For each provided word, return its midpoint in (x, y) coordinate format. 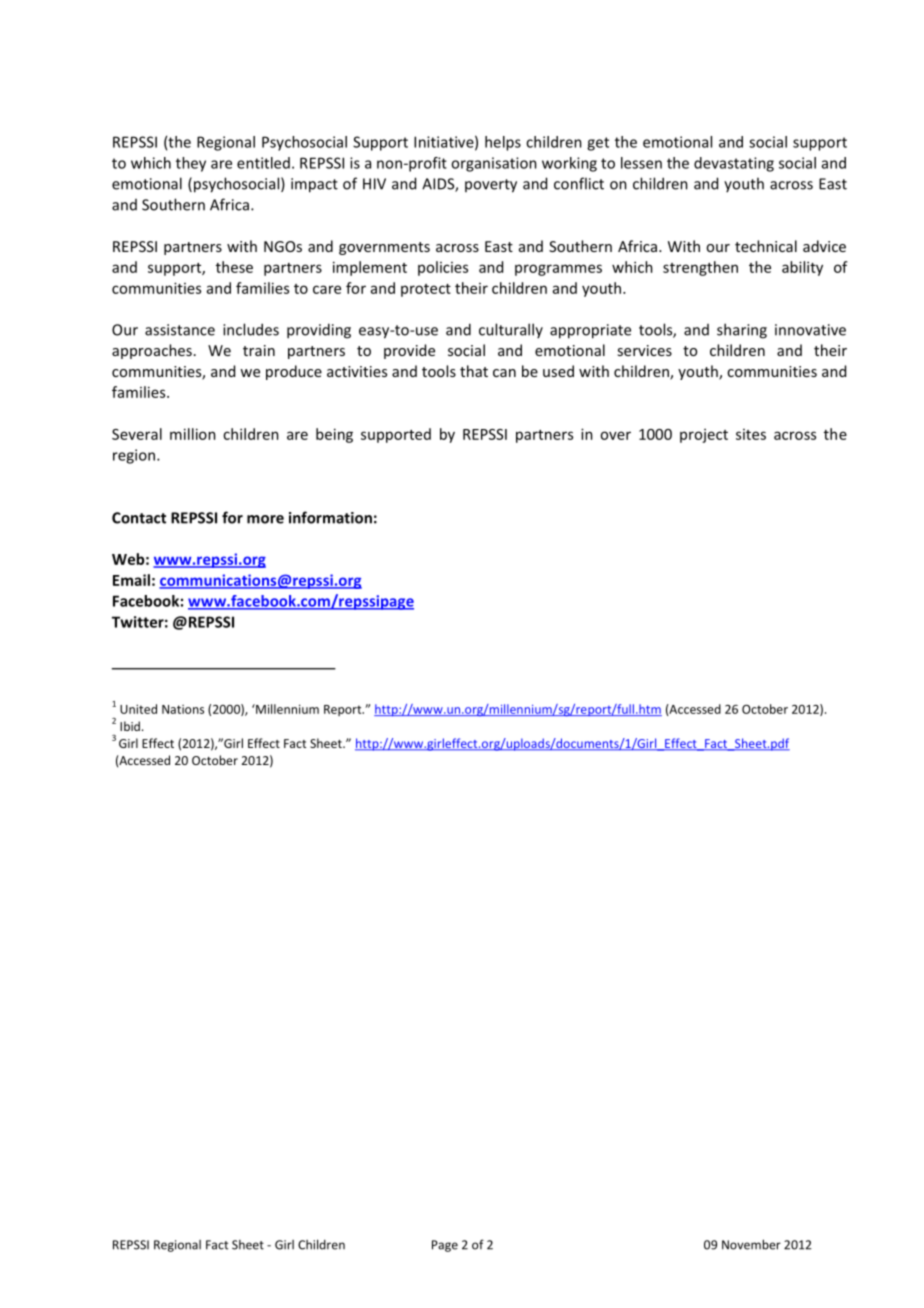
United (138, 709)
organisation (494, 164)
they (191, 164)
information (330, 517)
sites (751, 434)
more (265, 519)
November (751, 1244)
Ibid (130, 726)
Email (131, 580)
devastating (734, 164)
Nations (183, 709)
